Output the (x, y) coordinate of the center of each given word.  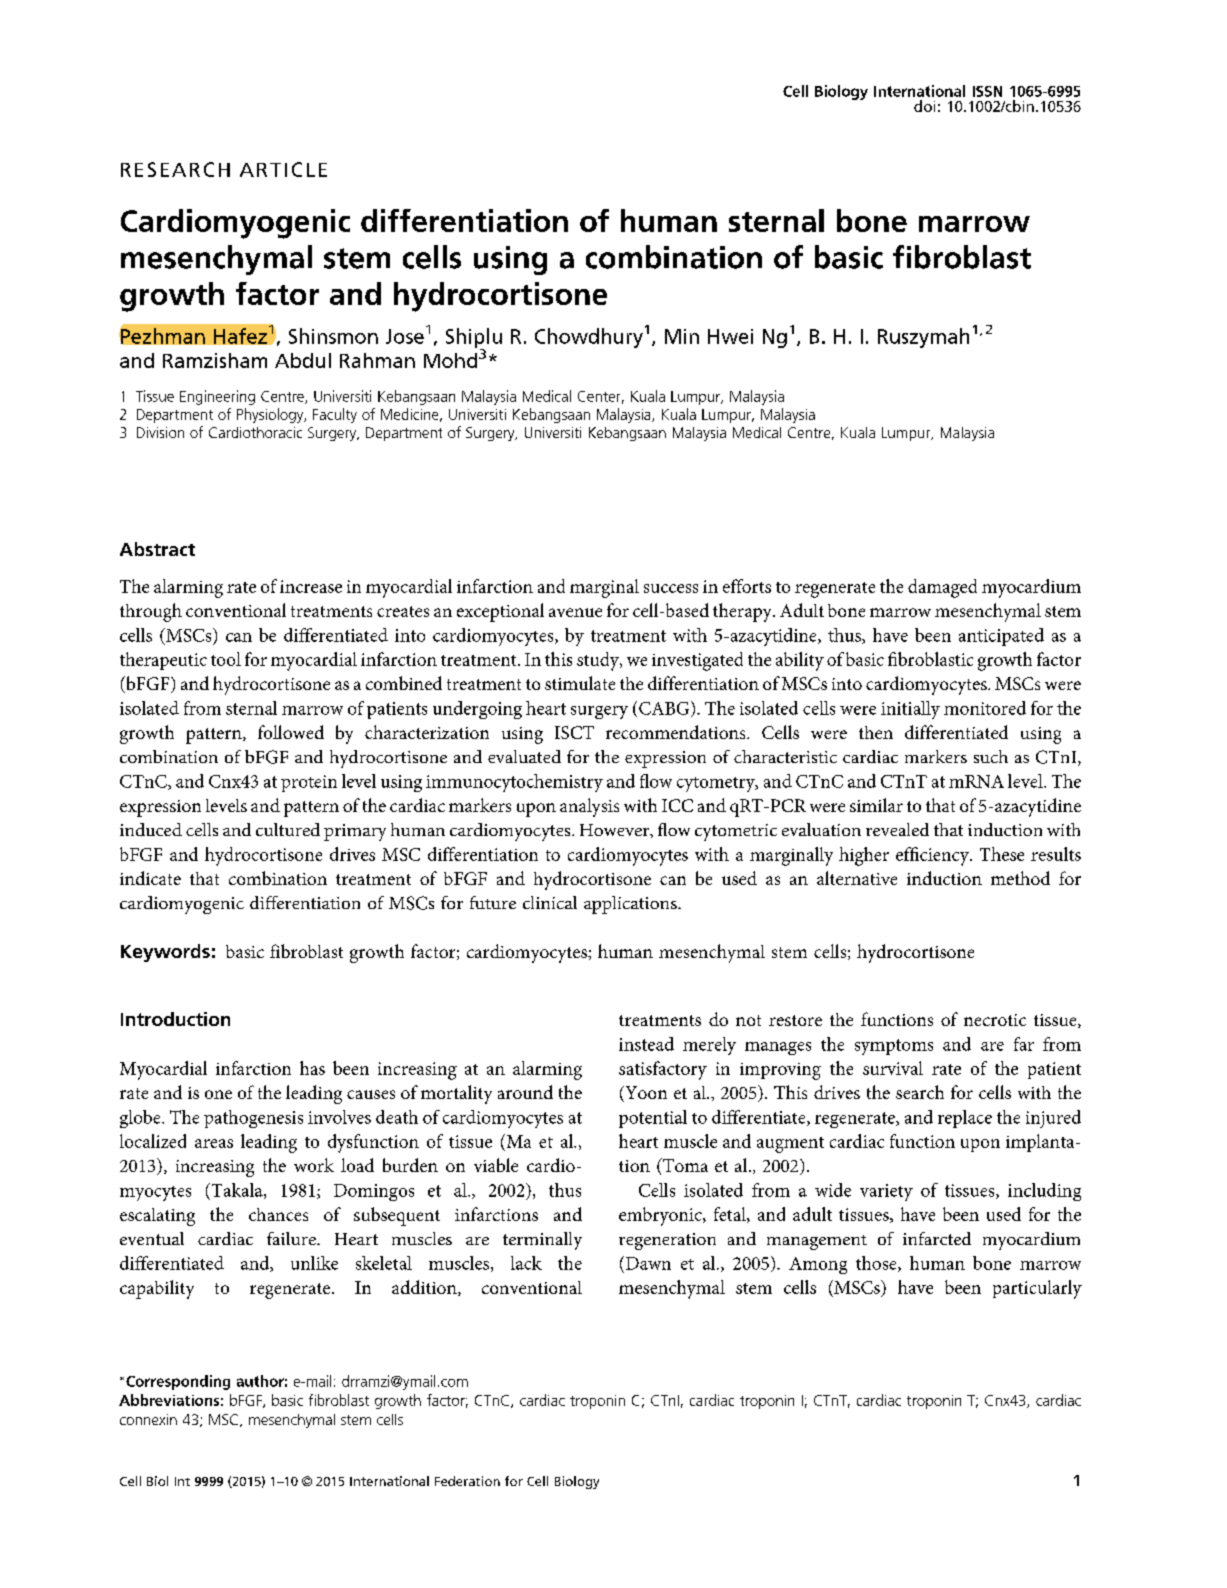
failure (292, 1238)
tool (226, 659)
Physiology (271, 415)
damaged (942, 588)
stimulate (580, 683)
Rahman (377, 360)
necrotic (995, 1020)
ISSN (987, 91)
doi (924, 106)
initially (910, 710)
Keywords (165, 953)
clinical (550, 902)
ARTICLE (283, 169)
